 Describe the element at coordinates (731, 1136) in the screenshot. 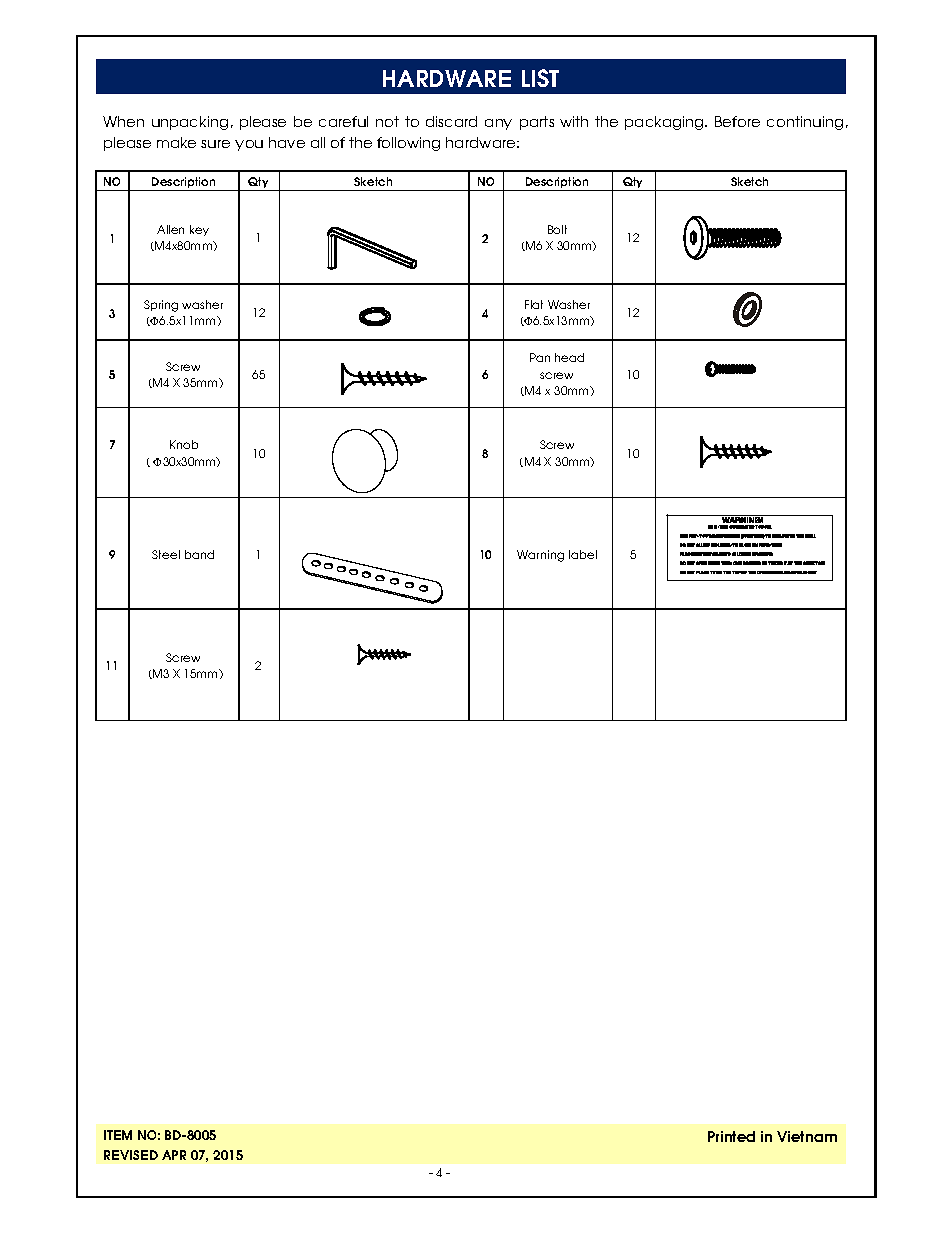

I see `Printed` at that location.
